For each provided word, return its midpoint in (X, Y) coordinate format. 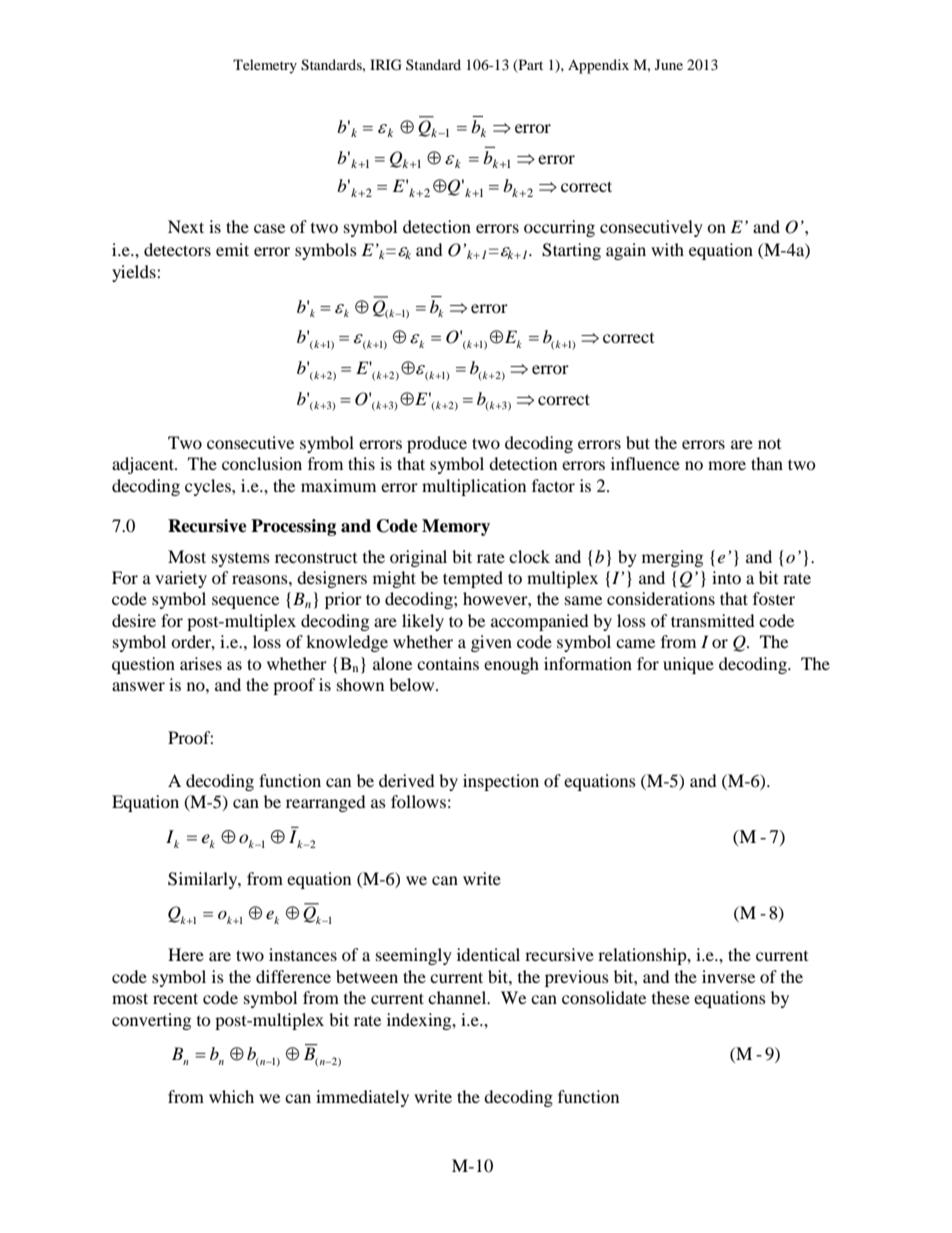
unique (688, 665)
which (231, 1096)
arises (201, 663)
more (727, 465)
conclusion (262, 463)
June (669, 64)
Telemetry (265, 66)
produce (437, 444)
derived (407, 780)
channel (458, 997)
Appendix (598, 66)
